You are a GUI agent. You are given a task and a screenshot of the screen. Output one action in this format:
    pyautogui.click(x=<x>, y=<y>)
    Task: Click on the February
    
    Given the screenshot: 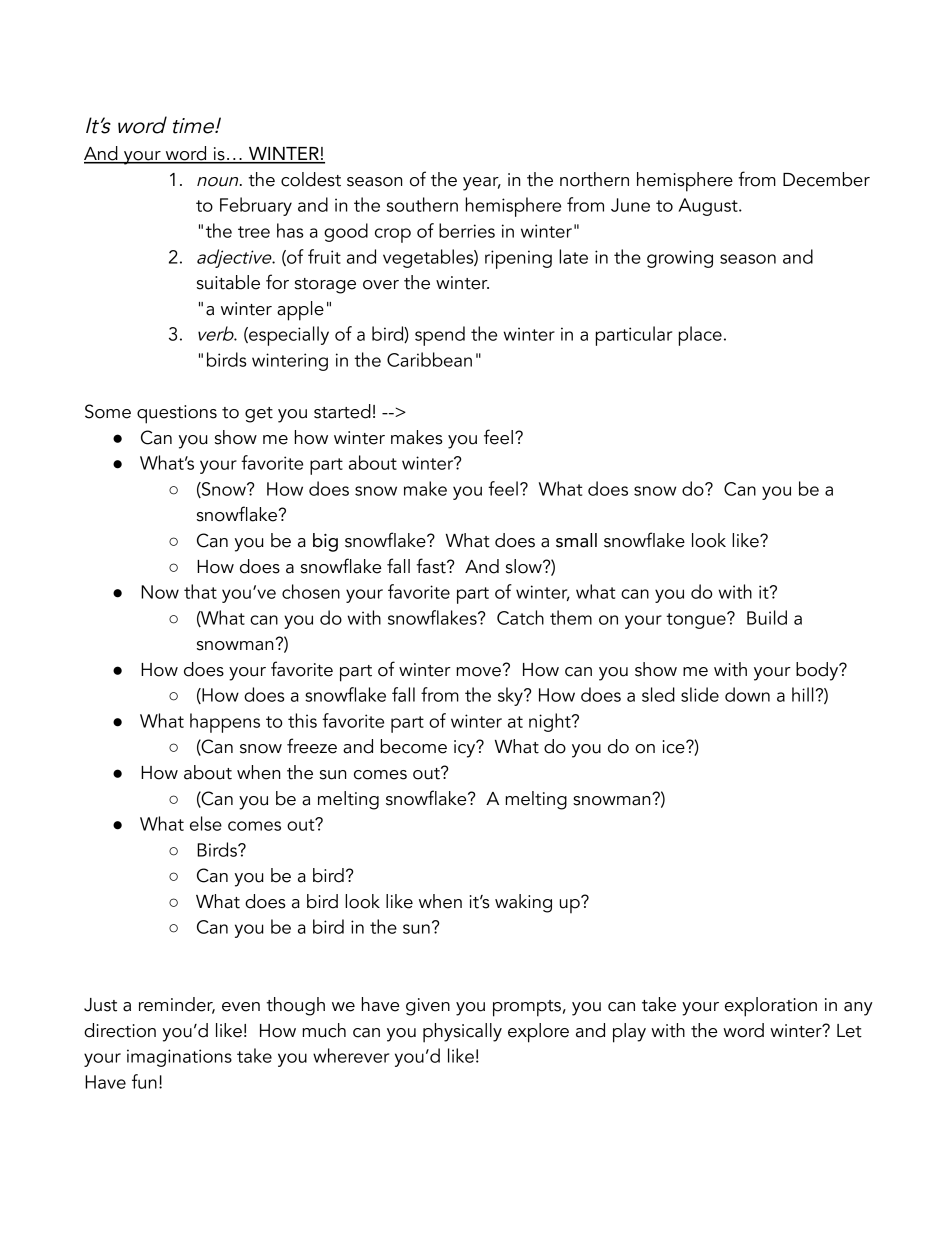 What is the action you would take?
    pyautogui.click(x=256, y=206)
